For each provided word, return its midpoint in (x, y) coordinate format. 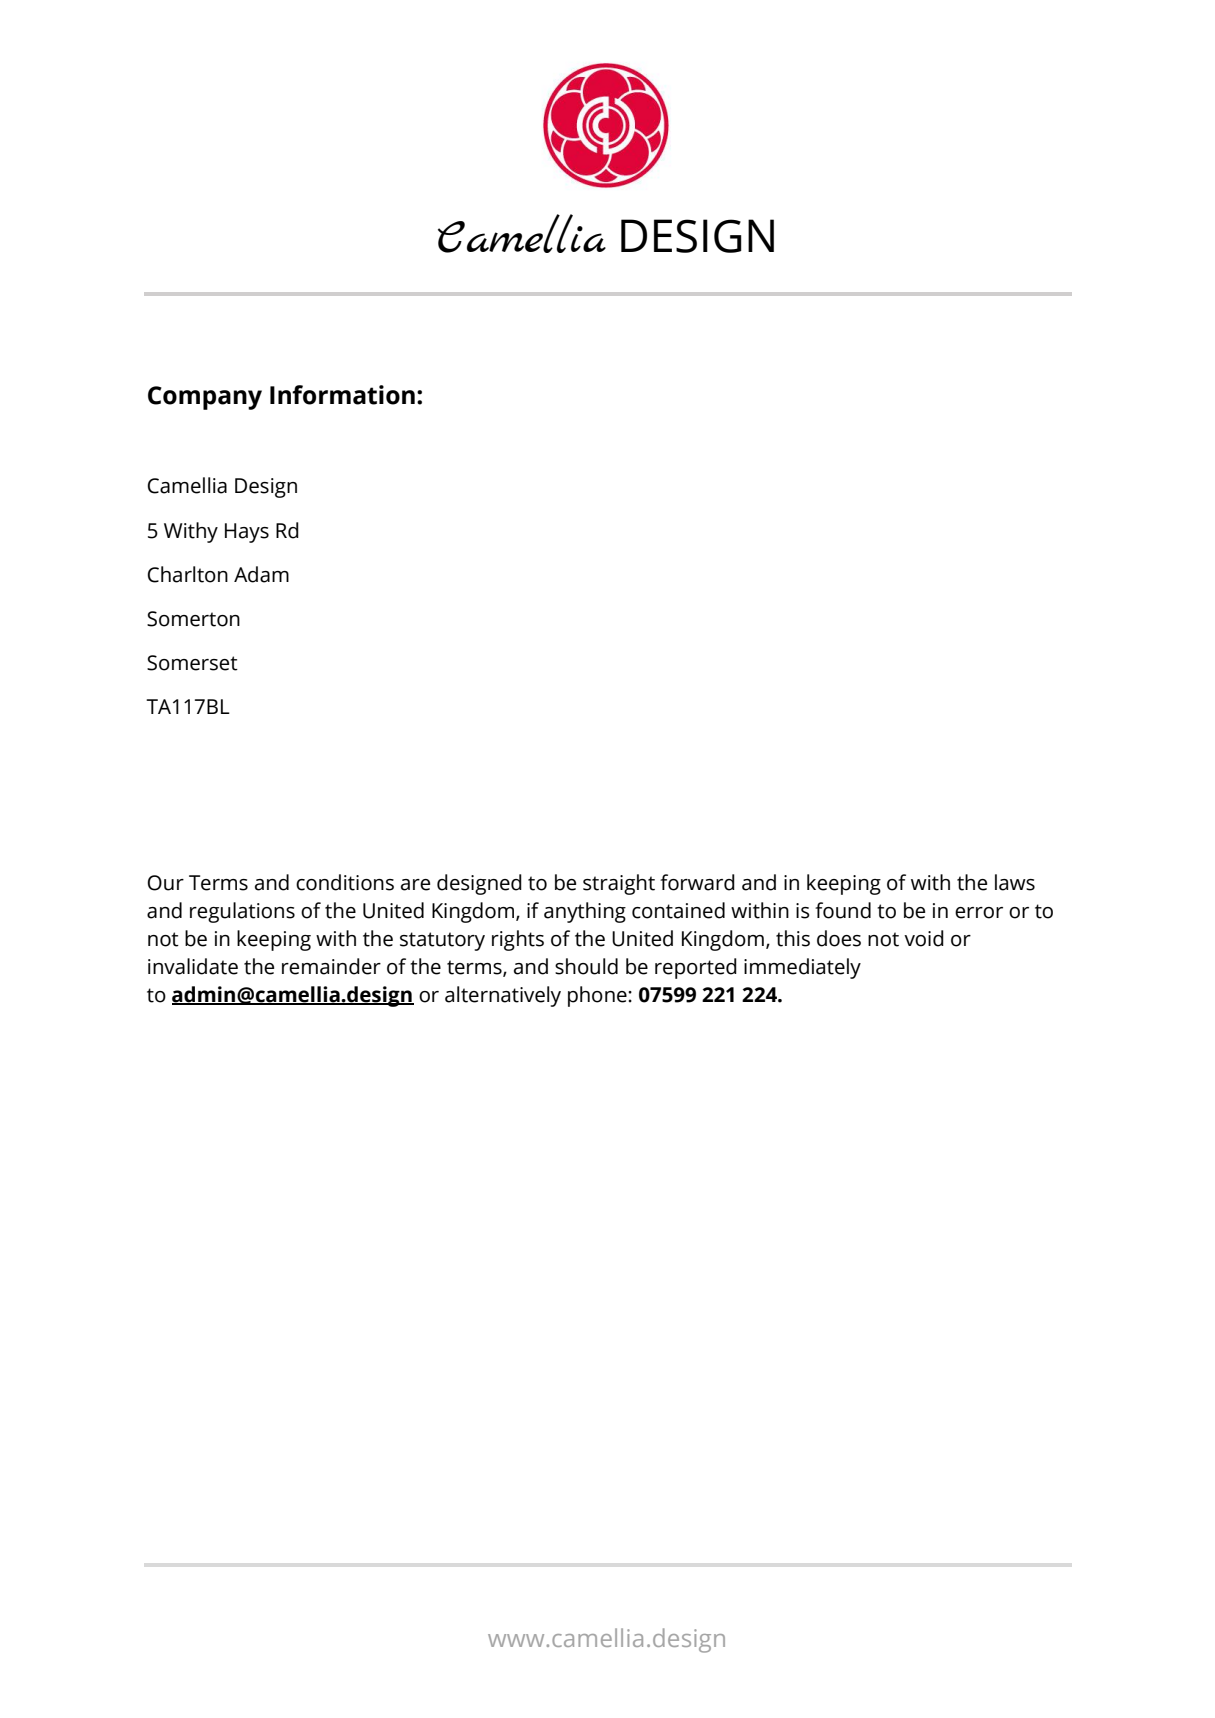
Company (205, 398)
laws (1015, 882)
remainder (331, 966)
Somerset (192, 663)
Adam (261, 574)
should (586, 966)
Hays (247, 533)
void (924, 938)
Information (342, 395)
